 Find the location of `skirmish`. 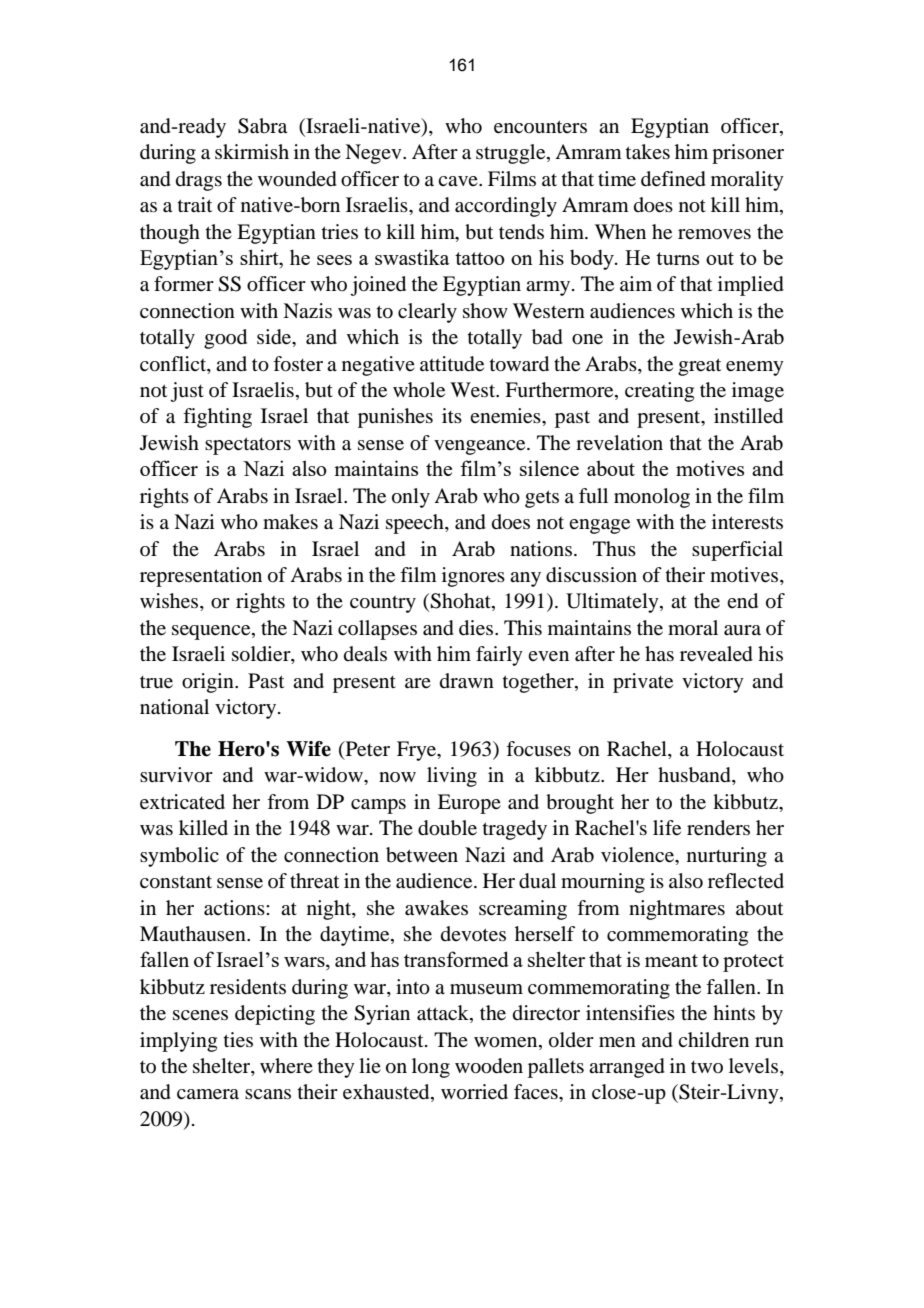

skirmish is located at coordinates (252, 151).
